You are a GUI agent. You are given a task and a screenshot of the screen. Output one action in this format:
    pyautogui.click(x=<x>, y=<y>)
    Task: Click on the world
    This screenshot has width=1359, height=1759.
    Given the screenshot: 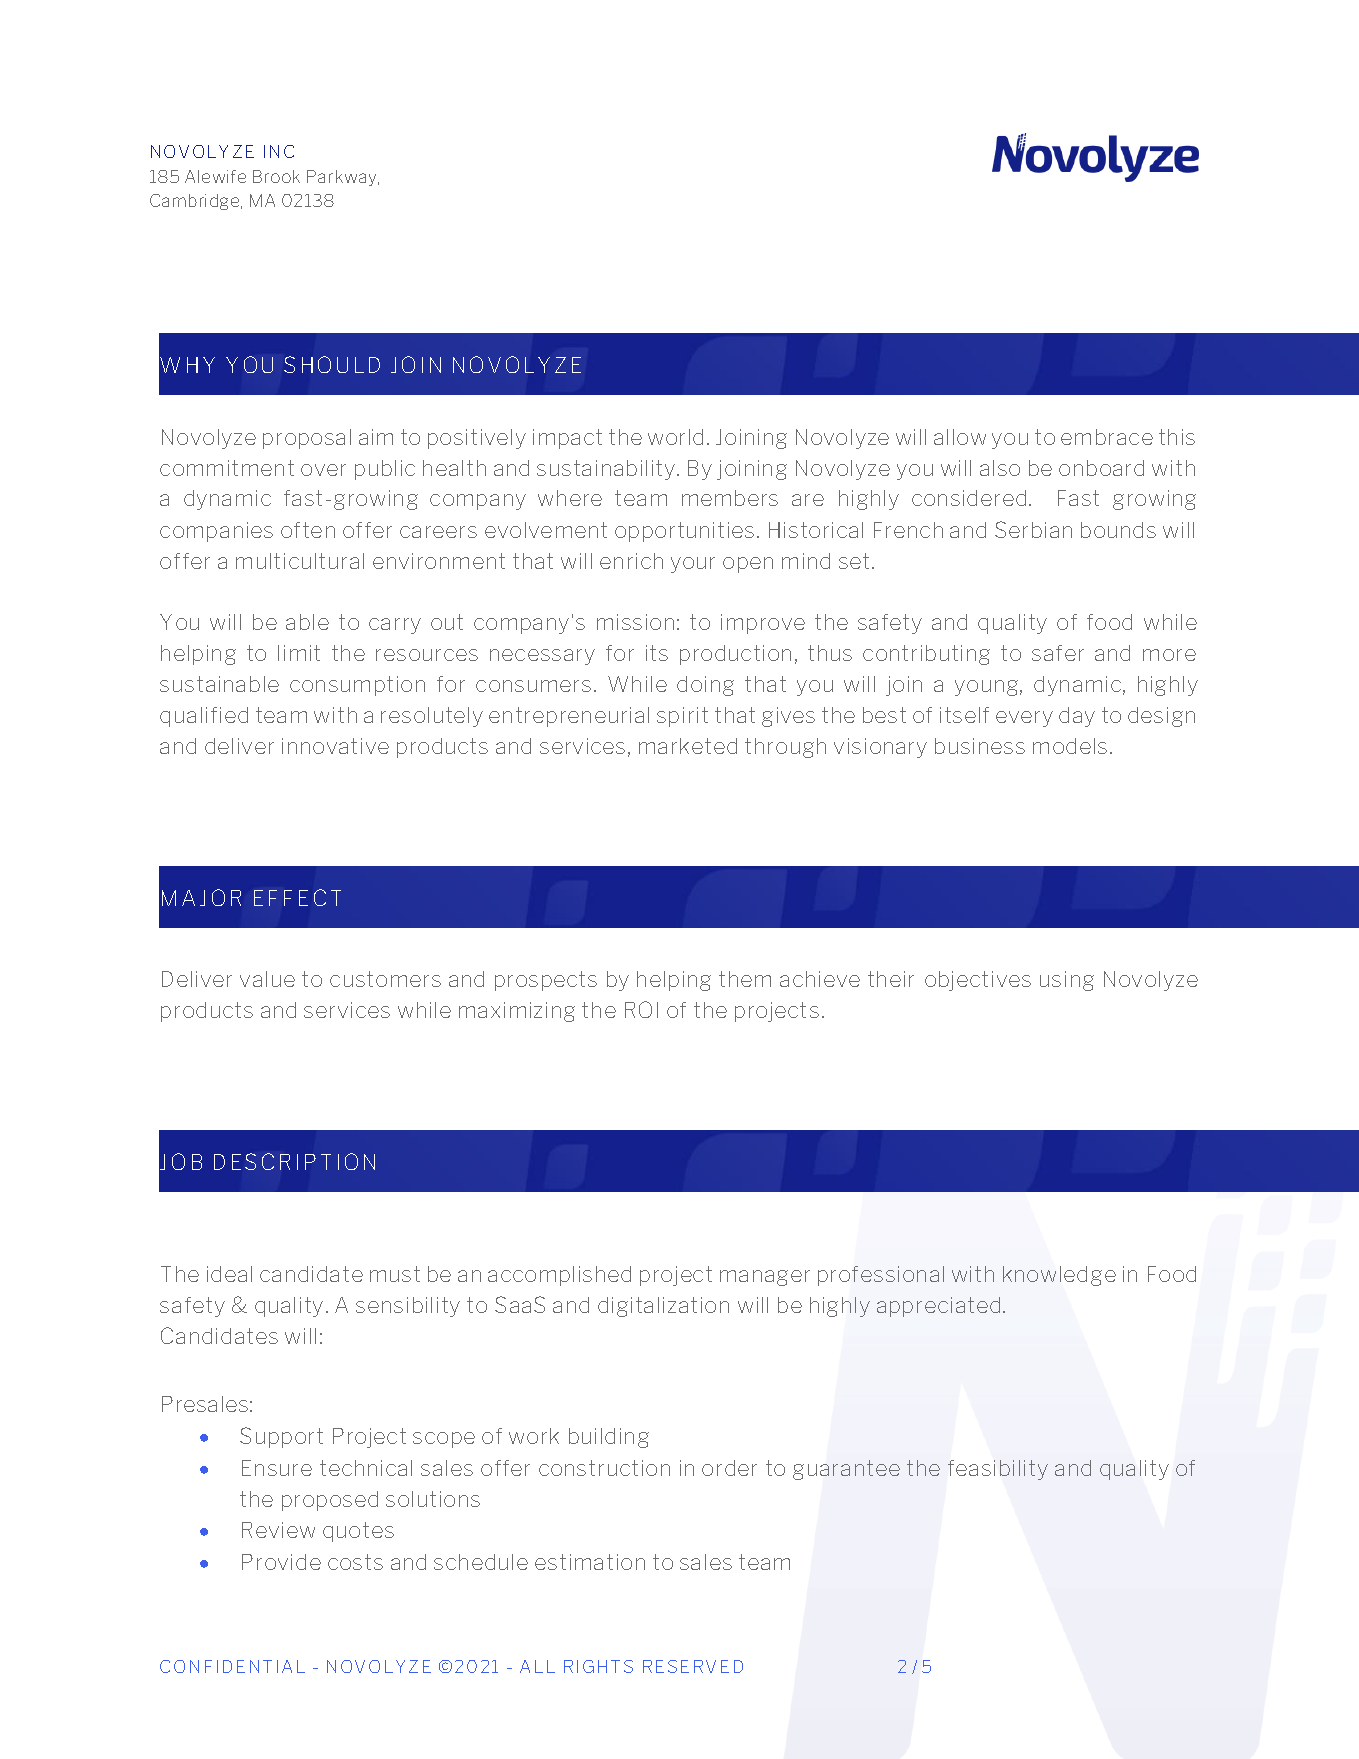 What is the action you would take?
    pyautogui.click(x=675, y=437)
